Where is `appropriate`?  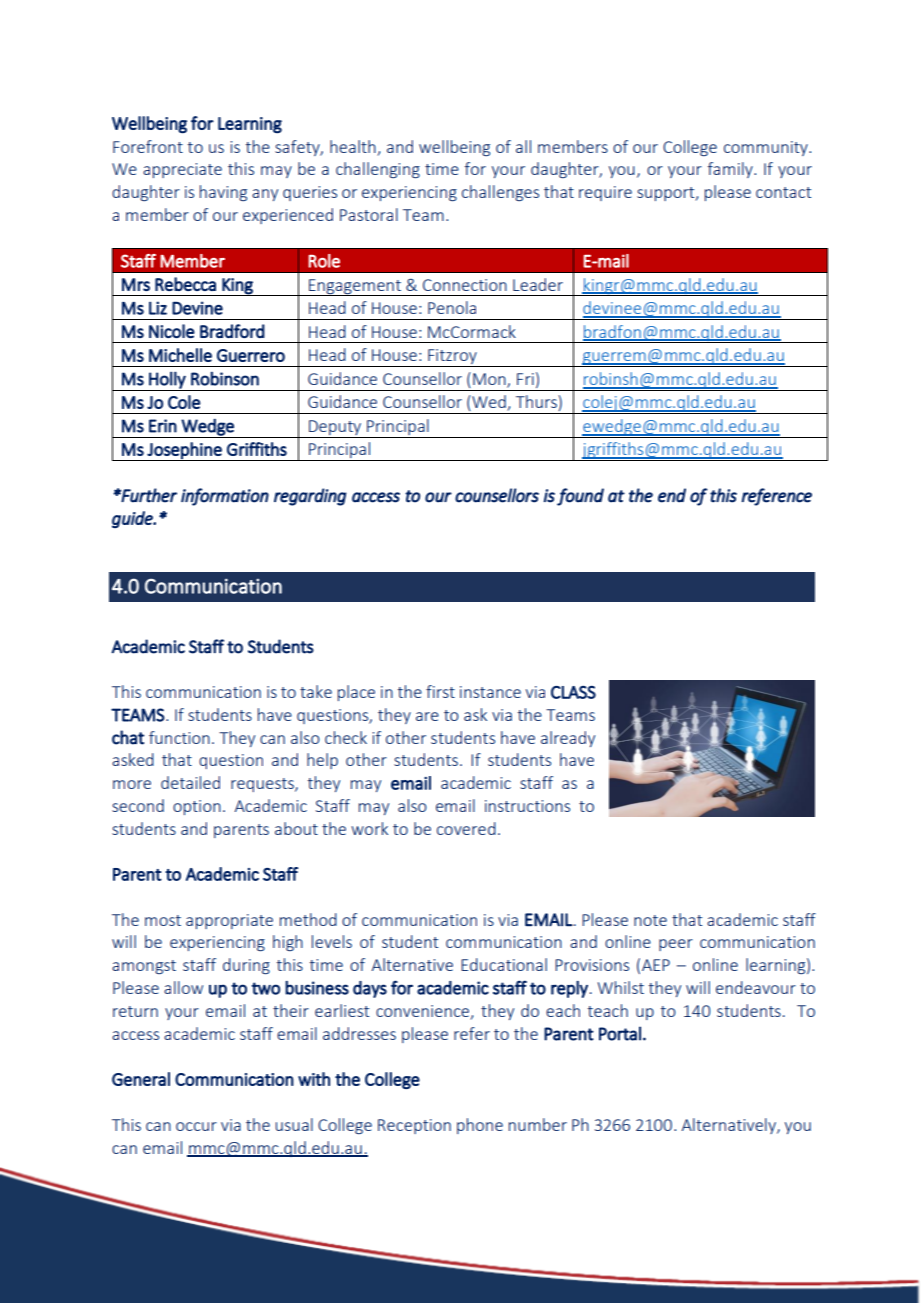
appropriate is located at coordinates (229, 921).
